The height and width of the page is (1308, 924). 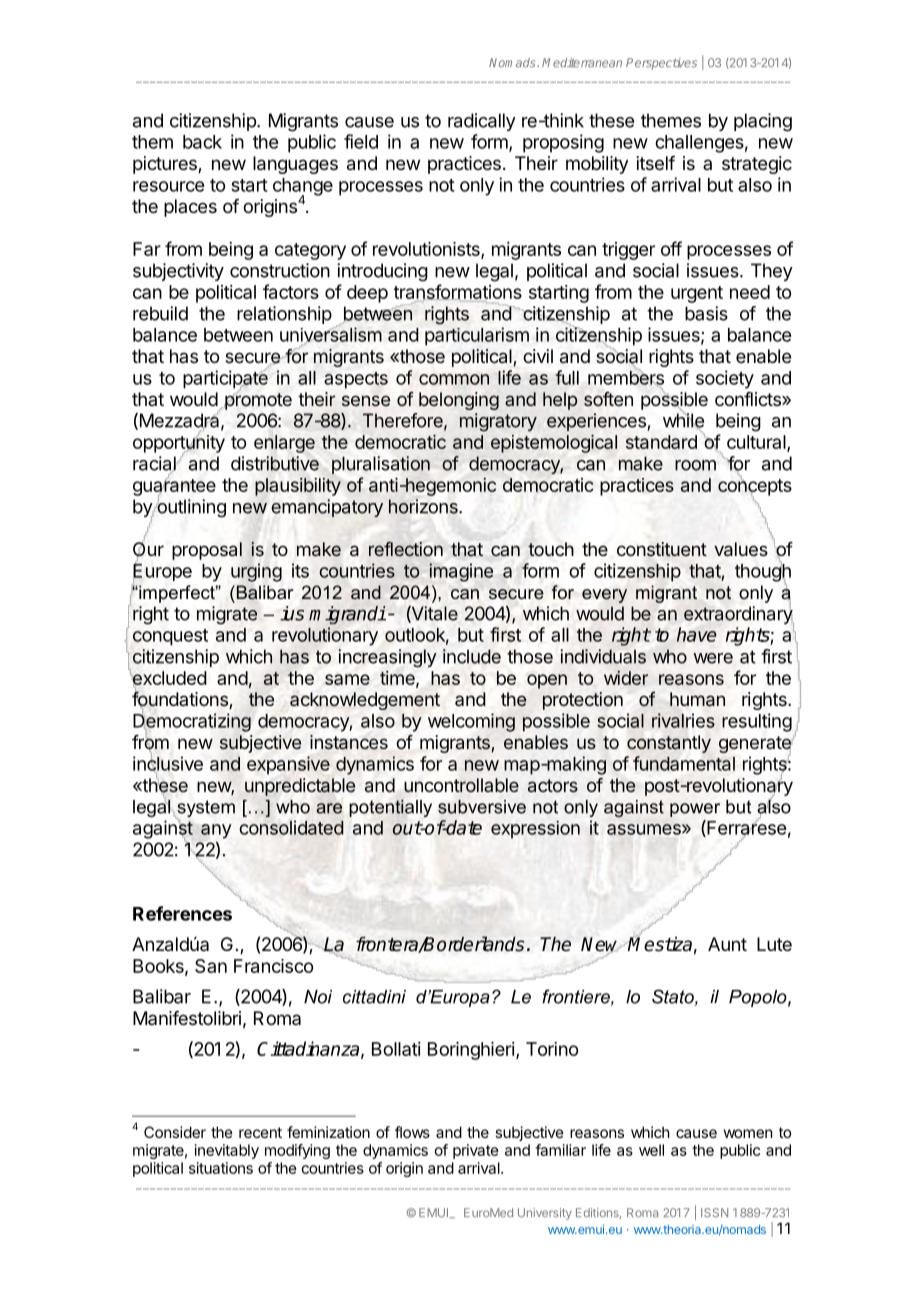 I want to click on Perspectives, so click(x=661, y=64).
